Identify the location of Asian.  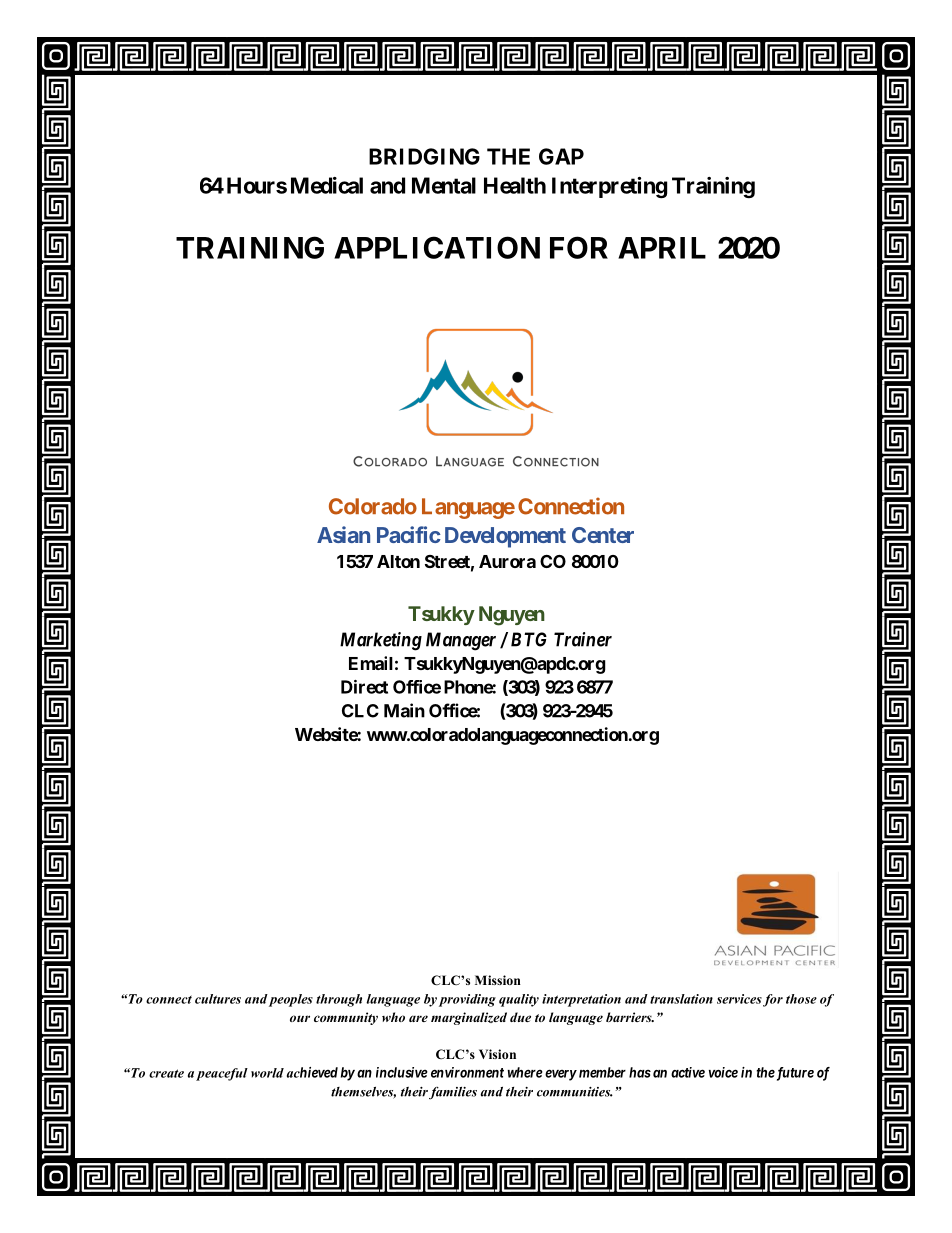
(343, 534).
